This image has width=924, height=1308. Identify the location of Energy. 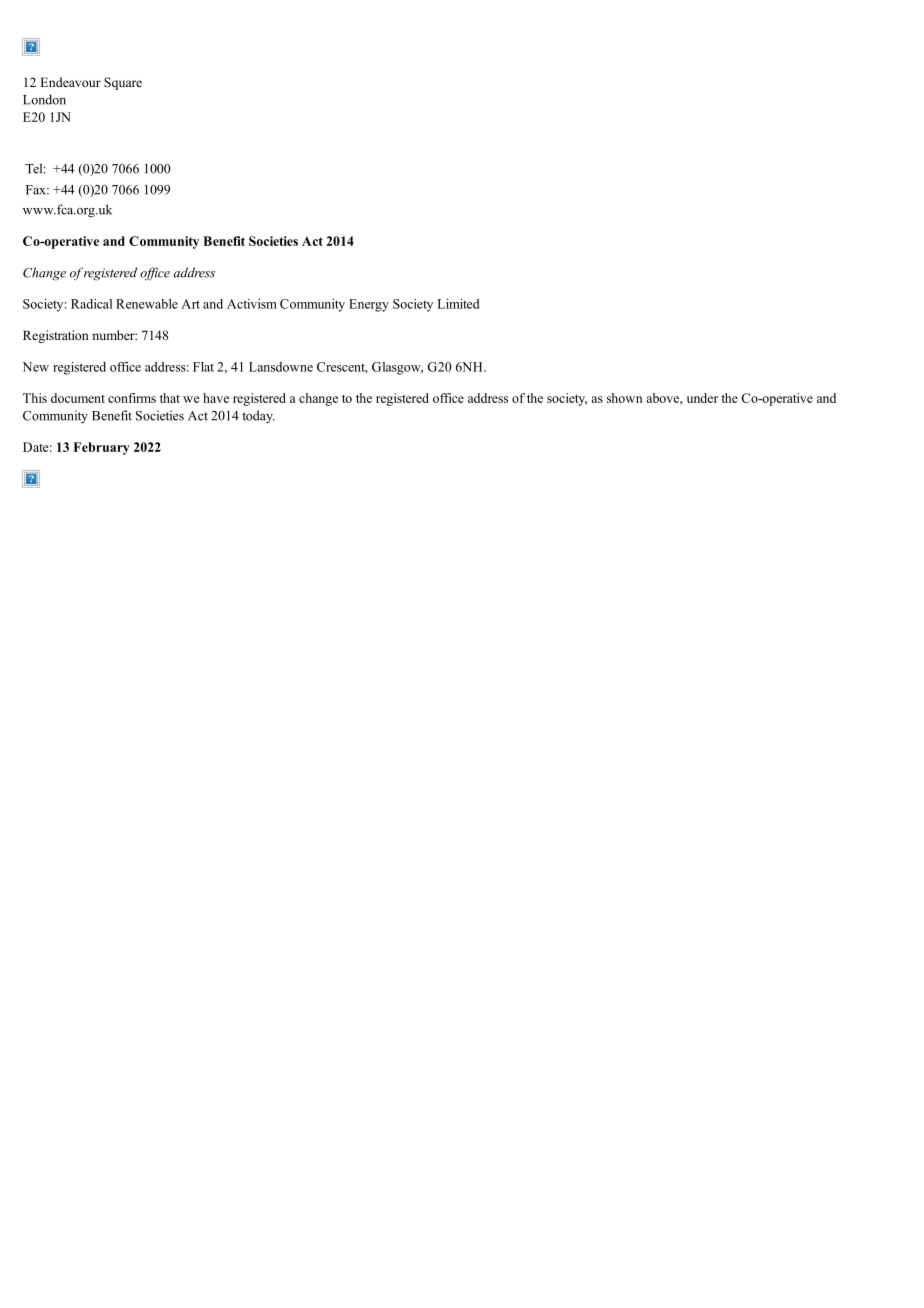
(369, 305).
